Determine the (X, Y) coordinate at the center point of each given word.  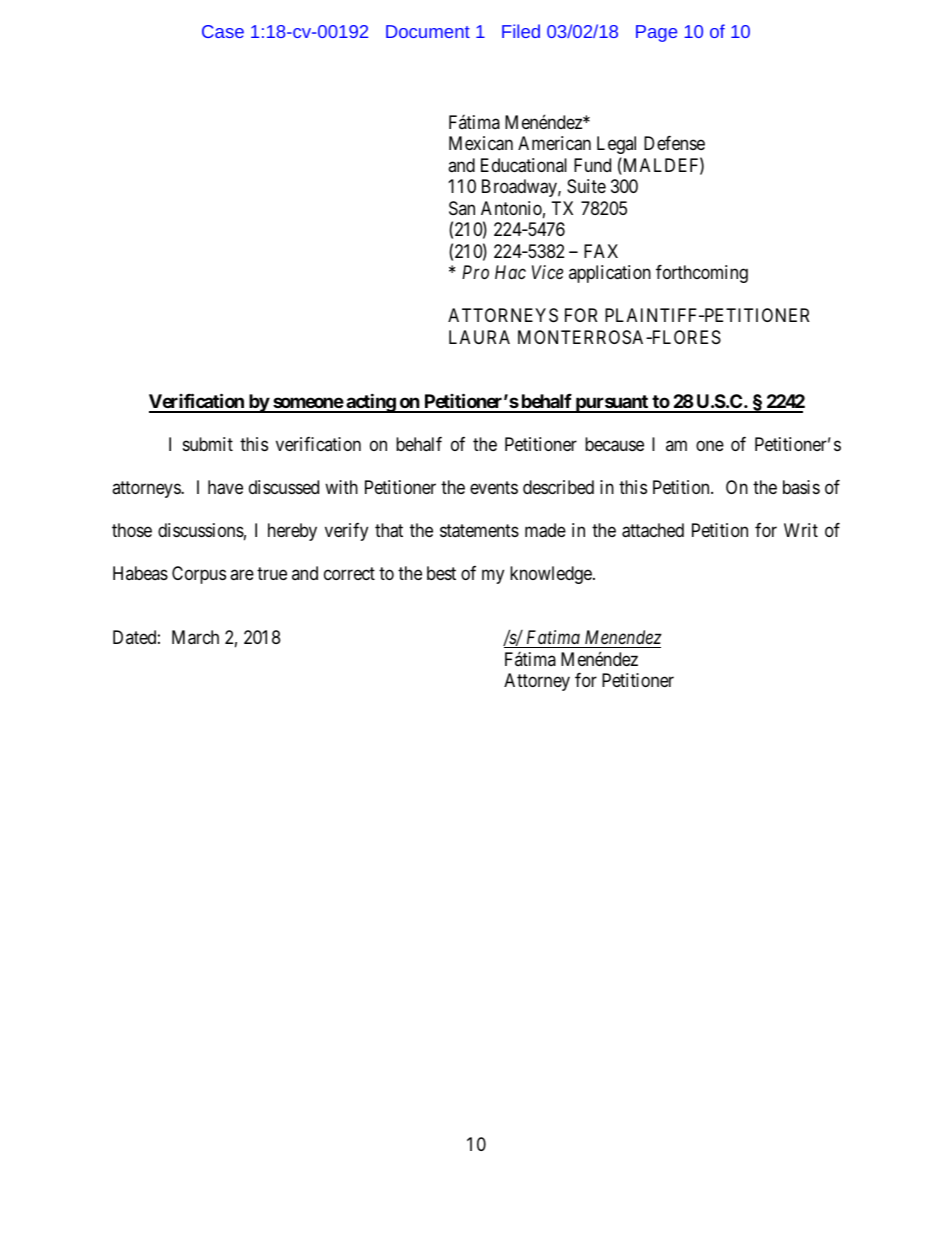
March (195, 637)
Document (428, 31)
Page (656, 33)
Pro (475, 272)
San (462, 208)
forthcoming (702, 274)
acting (370, 403)
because (614, 444)
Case (223, 31)
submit (208, 444)
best (441, 573)
